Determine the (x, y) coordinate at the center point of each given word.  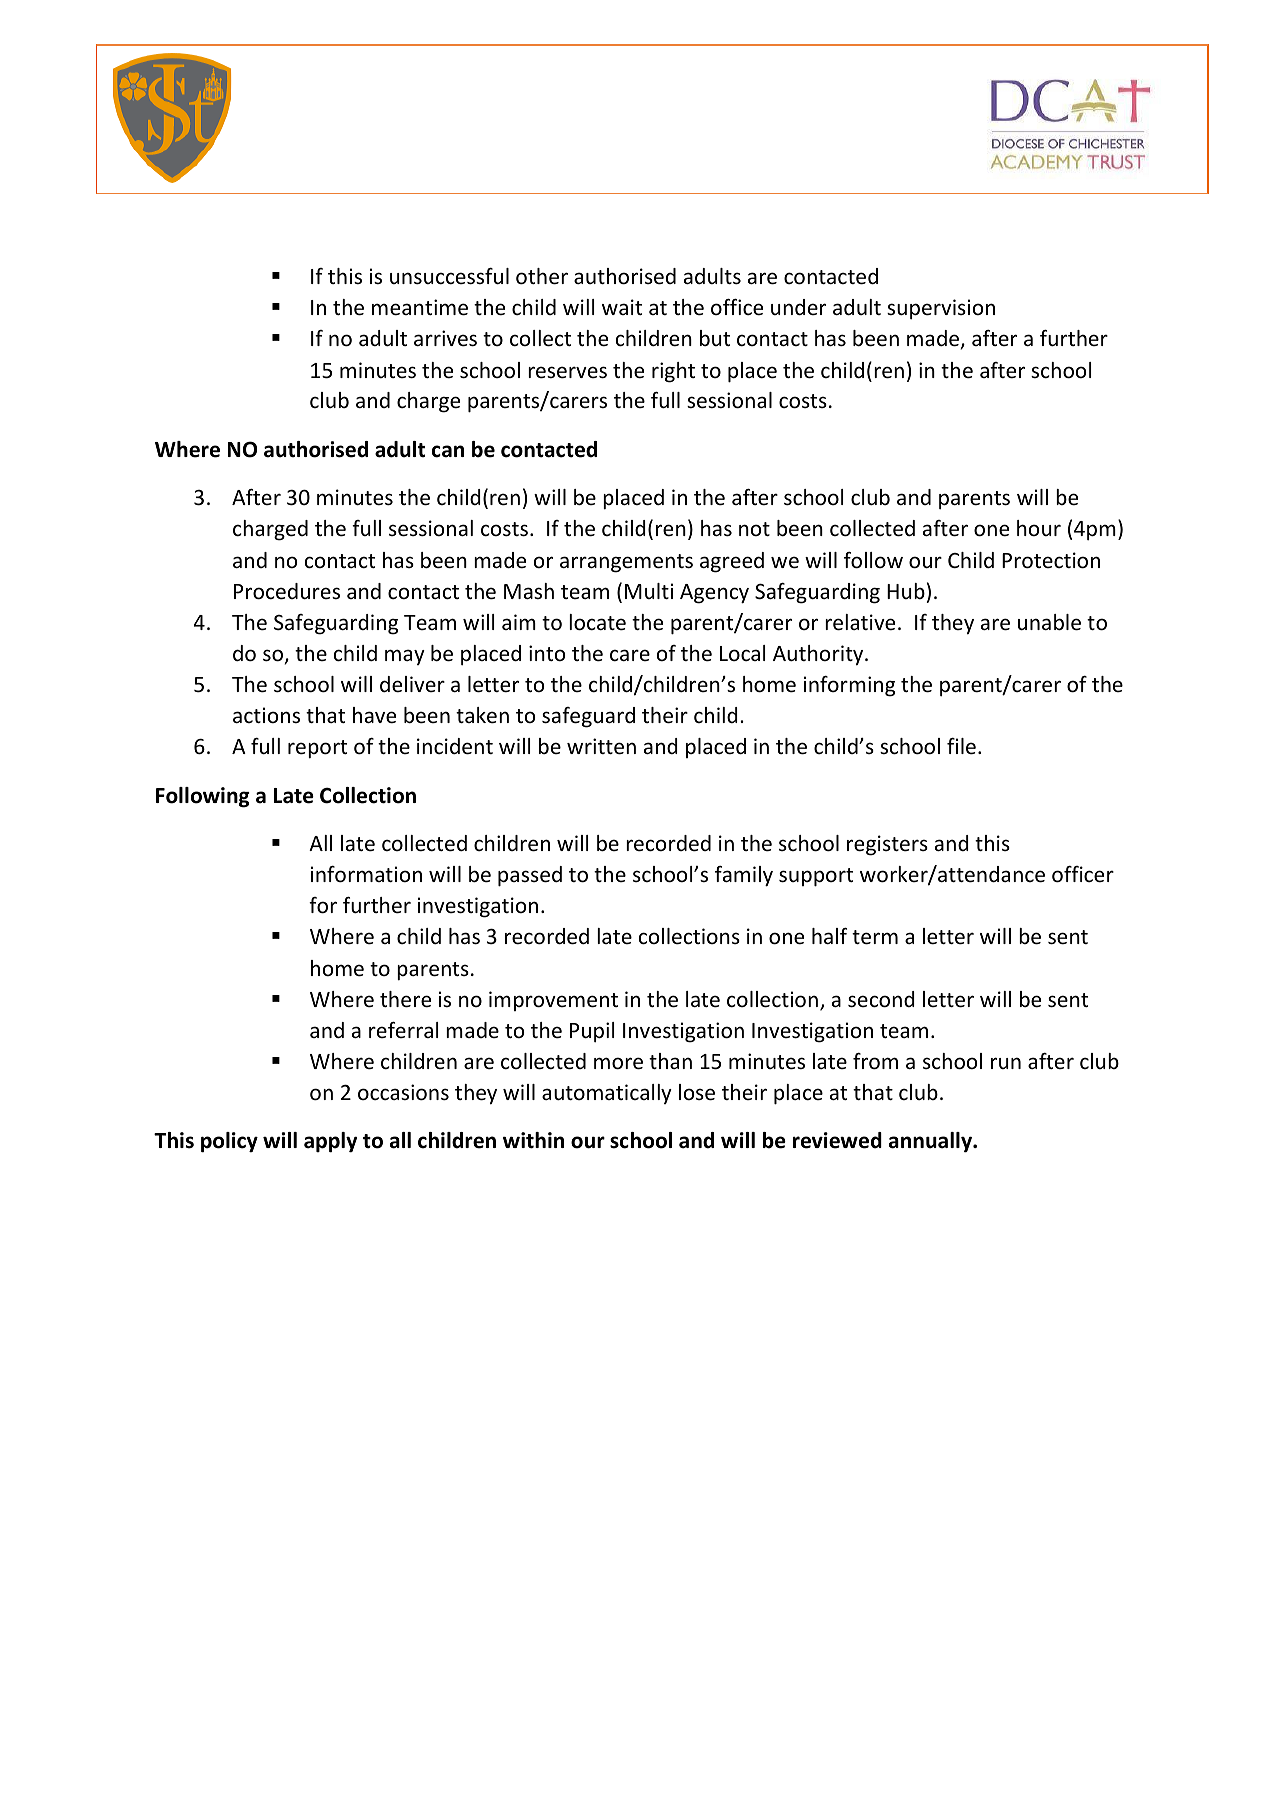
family (744, 876)
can (448, 451)
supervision (941, 309)
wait (622, 307)
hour (1039, 528)
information (366, 874)
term (875, 937)
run (1006, 1063)
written (601, 746)
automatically (607, 1094)
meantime (420, 307)
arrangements (626, 563)
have (374, 715)
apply (330, 1142)
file (961, 746)
